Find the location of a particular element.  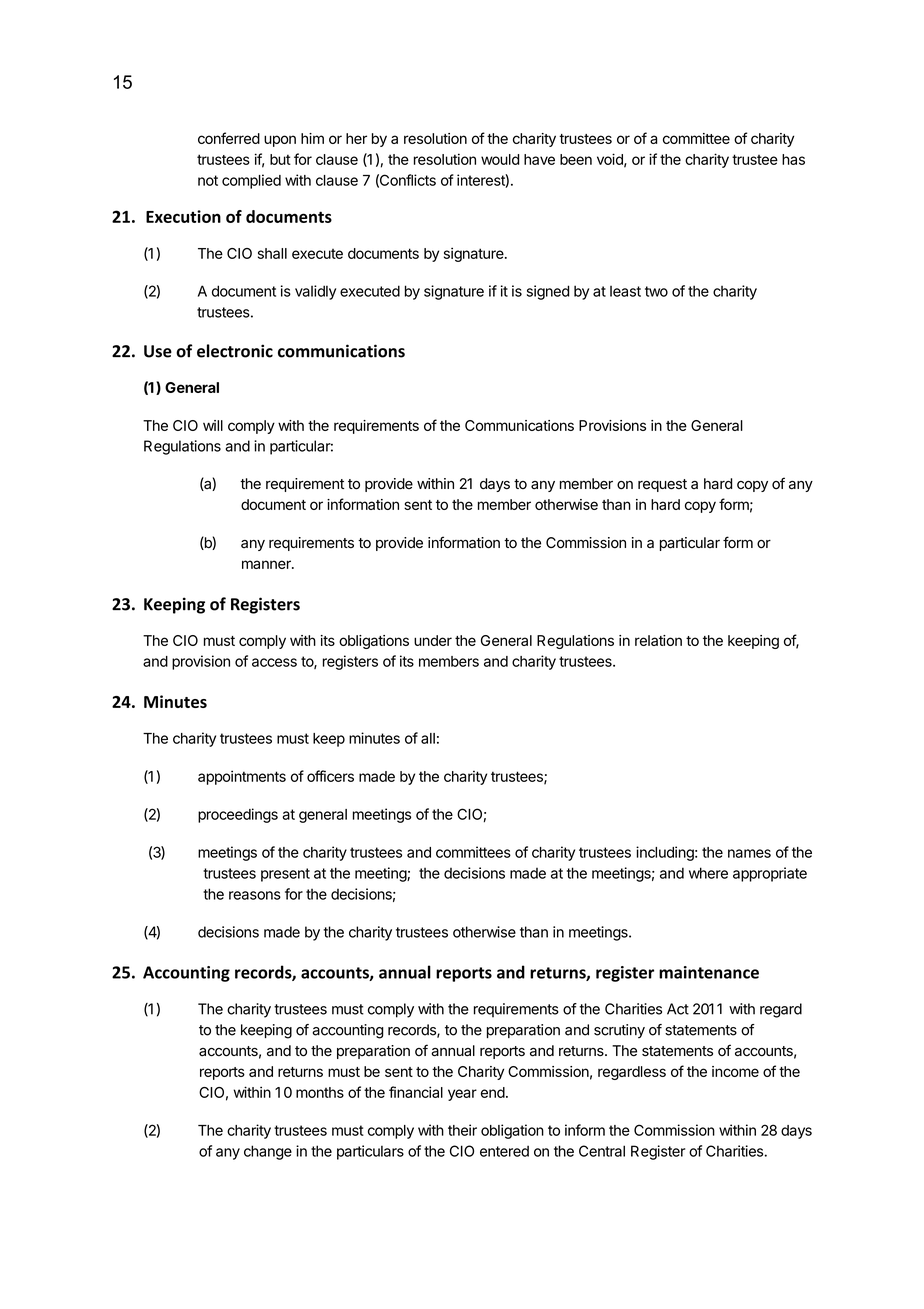

has is located at coordinates (793, 159).
